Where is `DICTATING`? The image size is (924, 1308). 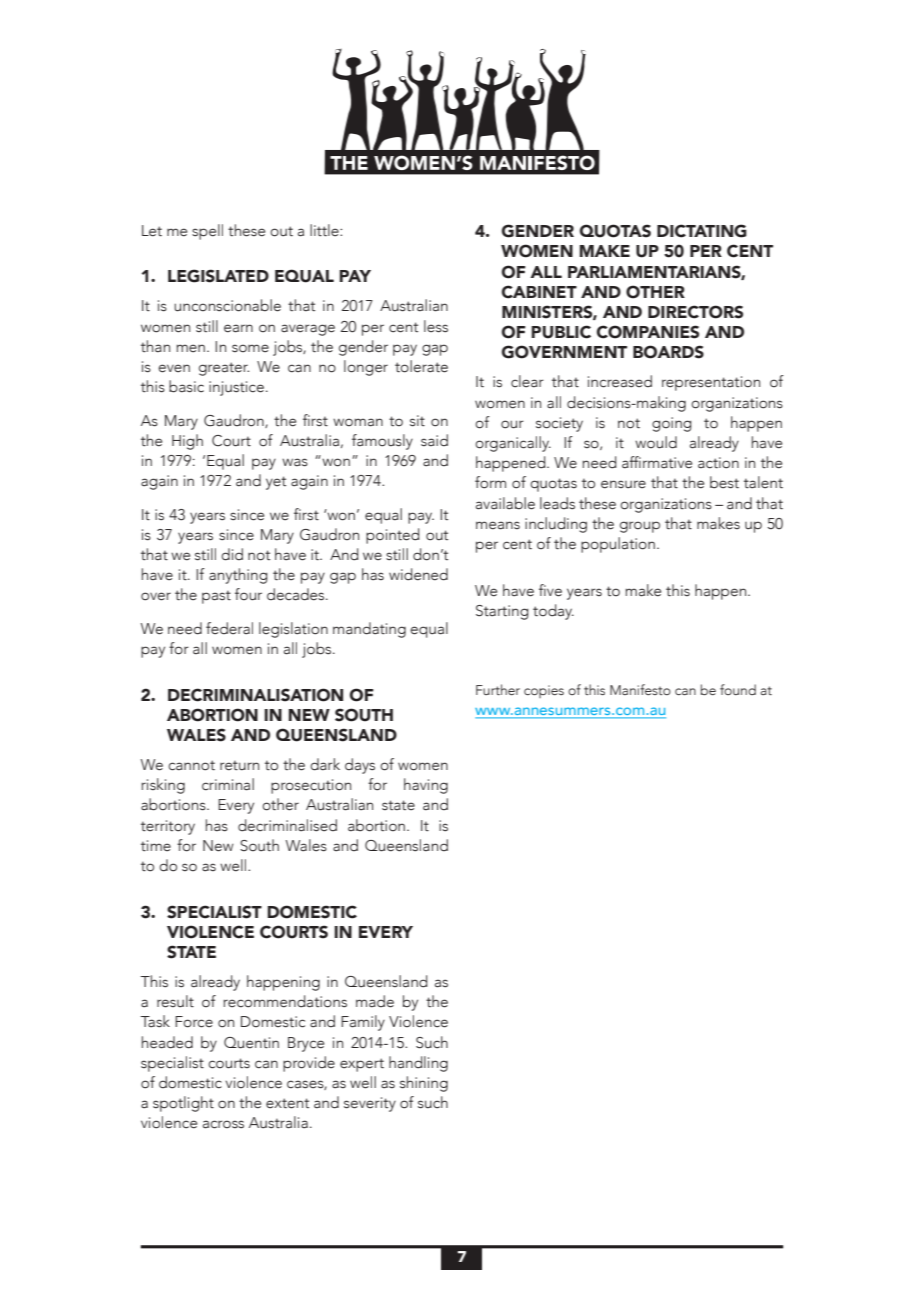
DICTATING is located at coordinates (702, 231).
